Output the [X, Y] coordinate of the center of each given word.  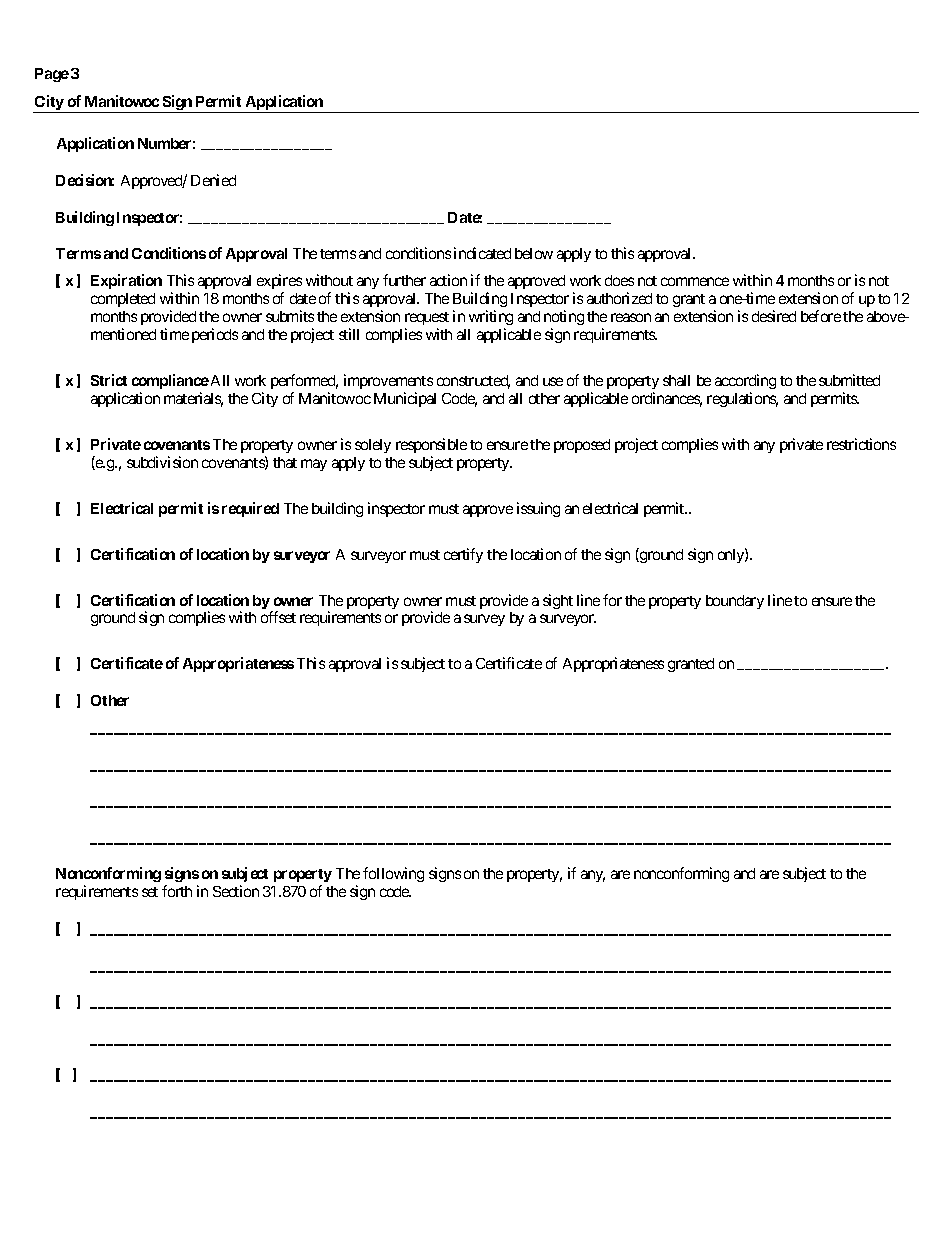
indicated [482, 253]
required [250, 509]
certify [463, 555]
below [534, 253]
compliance [170, 381]
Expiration [126, 281]
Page [52, 75]
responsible [431, 445]
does [619, 280]
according [745, 381]
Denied [213, 180]
